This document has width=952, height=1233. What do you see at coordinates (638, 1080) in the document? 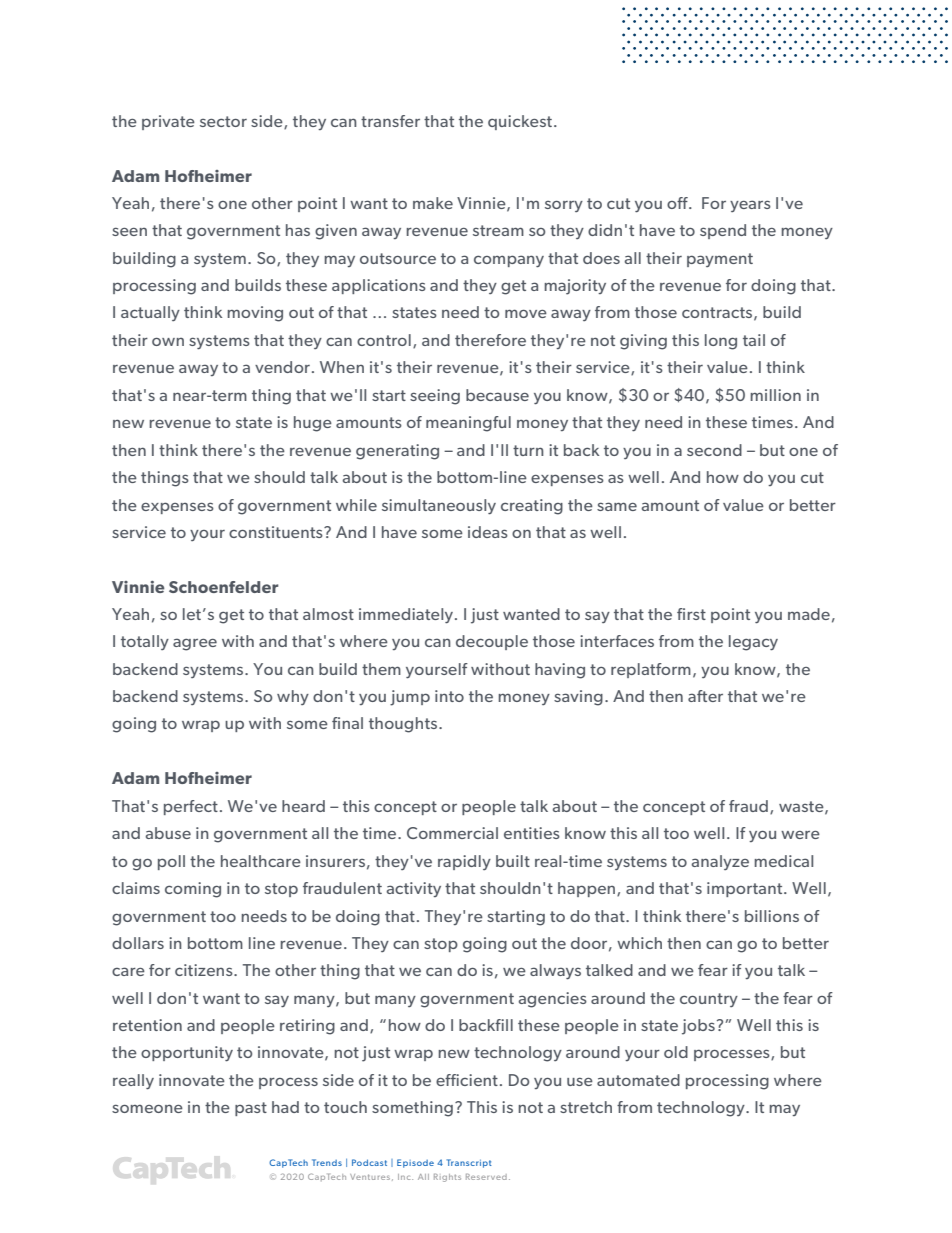
I see `automated` at bounding box center [638, 1080].
